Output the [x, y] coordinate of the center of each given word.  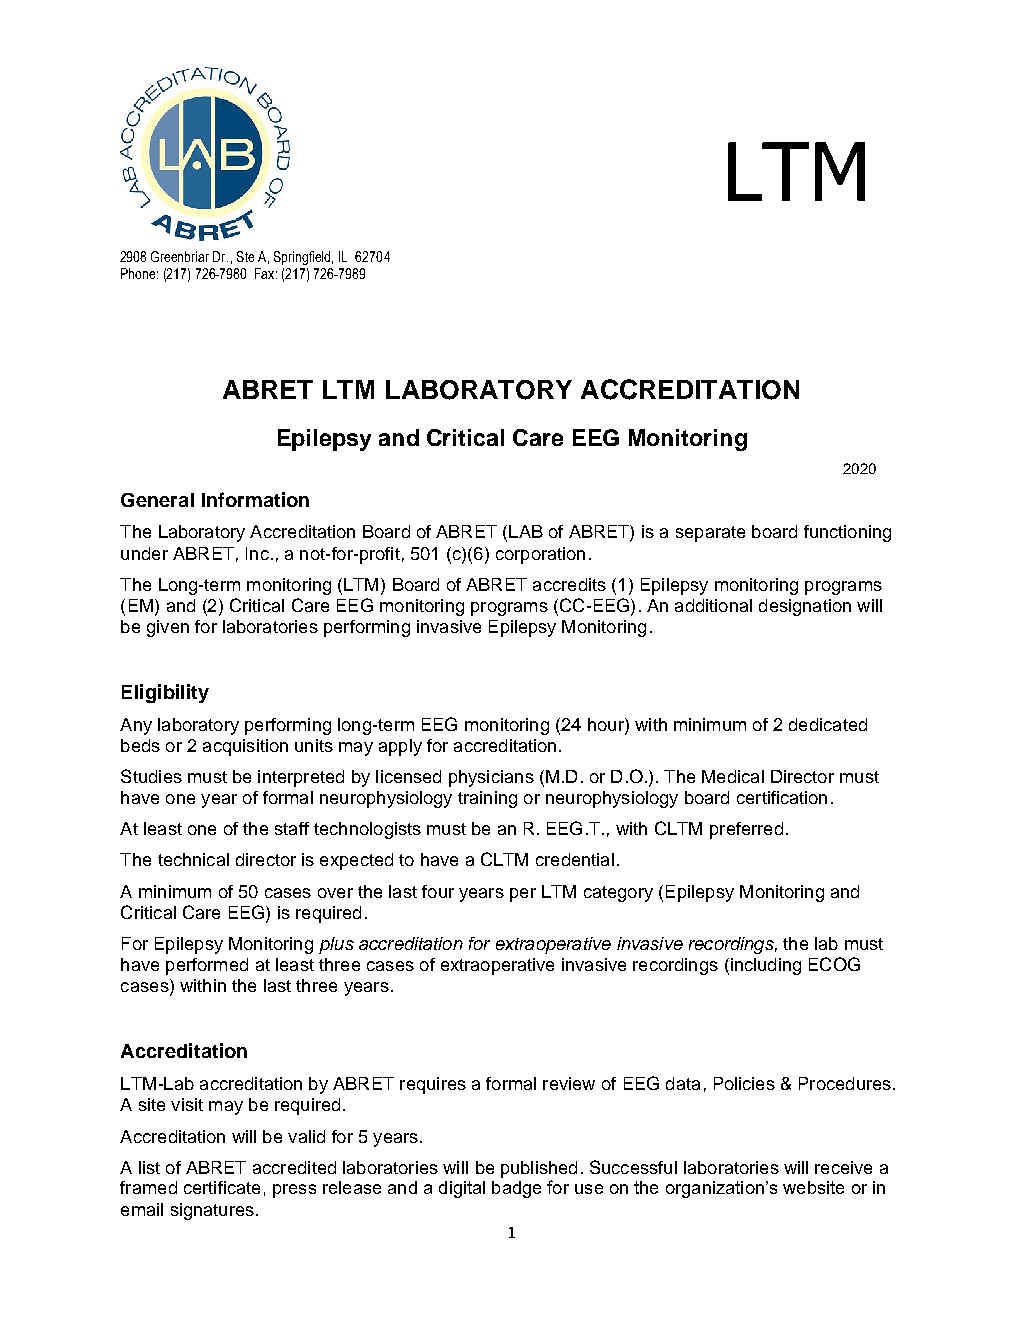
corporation [540, 555]
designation [805, 607]
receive [843, 1167]
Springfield [303, 258]
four [438, 891]
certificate [222, 1187]
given [168, 628]
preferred [746, 830]
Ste [245, 256]
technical [193, 859]
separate [710, 534]
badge [516, 1189]
